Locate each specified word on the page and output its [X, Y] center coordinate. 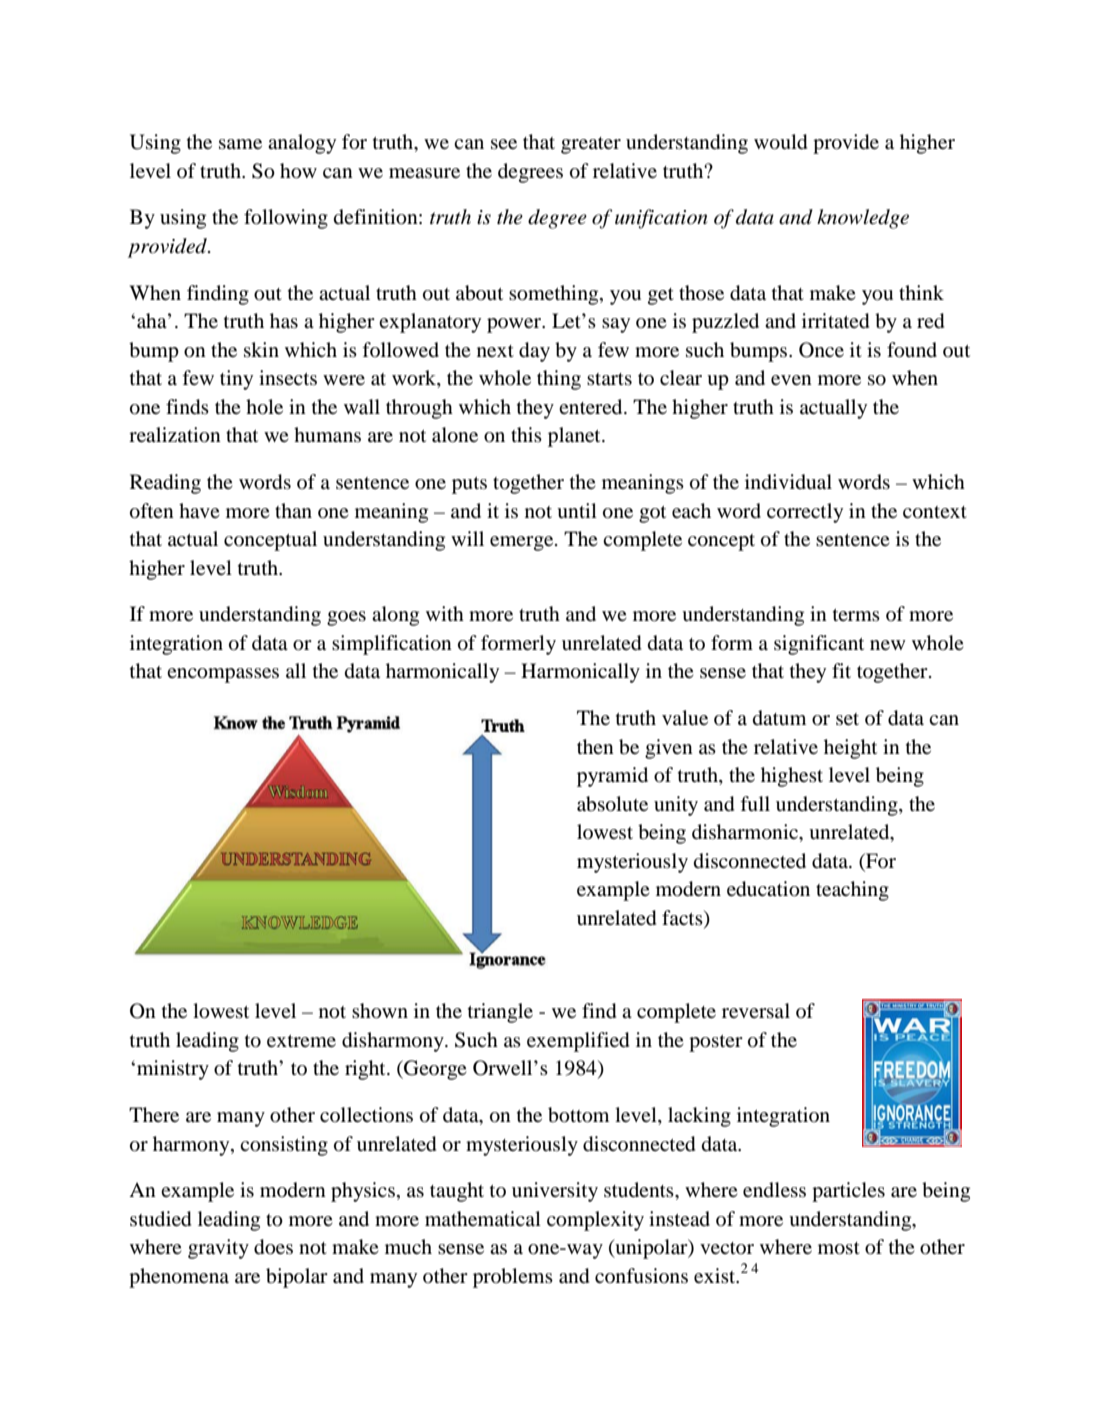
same [240, 144]
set [847, 719]
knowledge [863, 219]
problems [513, 1278]
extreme [301, 1041]
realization [175, 435]
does [273, 1247]
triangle [500, 1013]
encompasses [223, 675]
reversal [756, 1010]
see [504, 144]
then [595, 746]
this [526, 434]
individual [788, 481]
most [839, 1248]
